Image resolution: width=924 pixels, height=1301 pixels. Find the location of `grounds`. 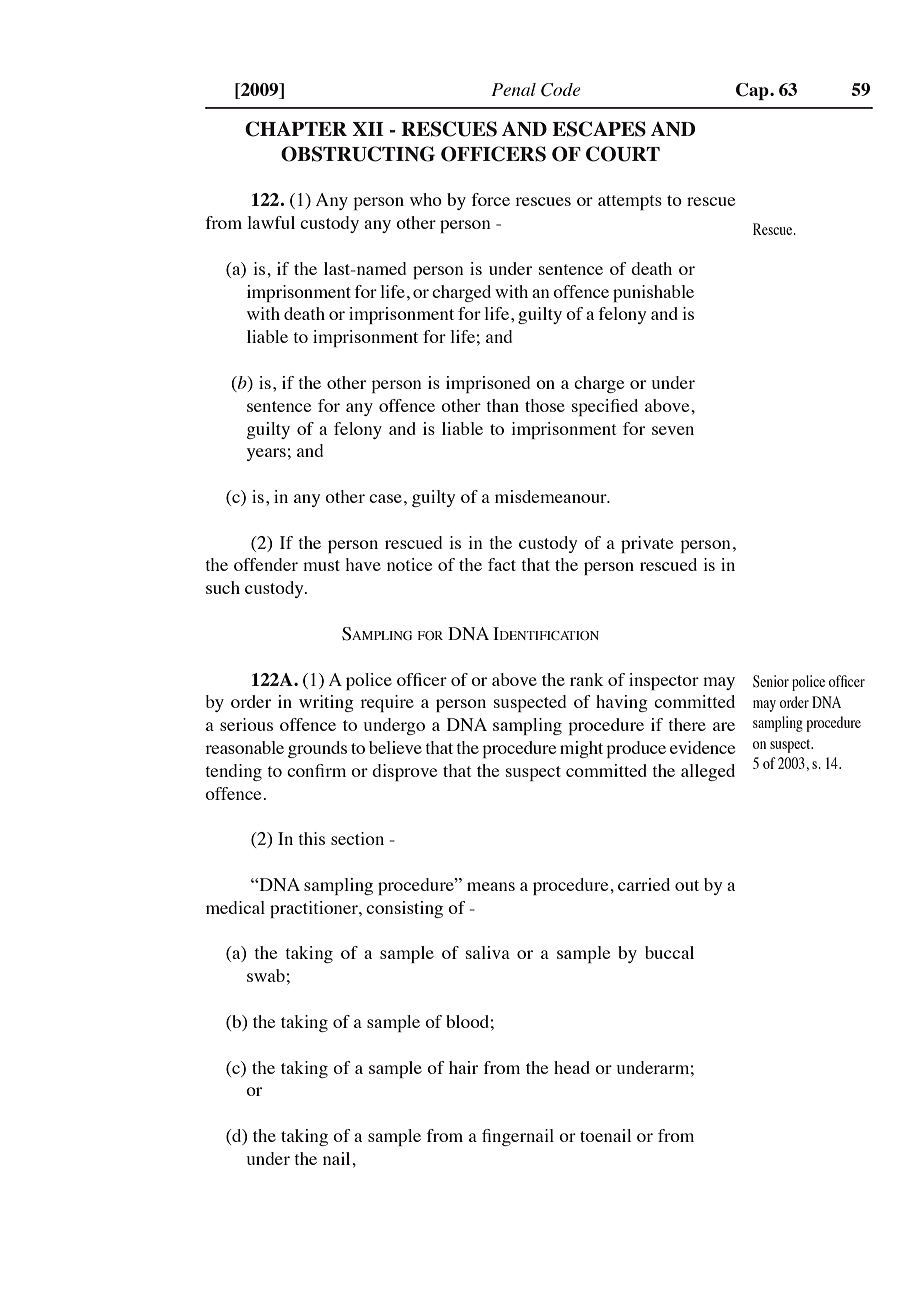

grounds is located at coordinates (317, 749).
